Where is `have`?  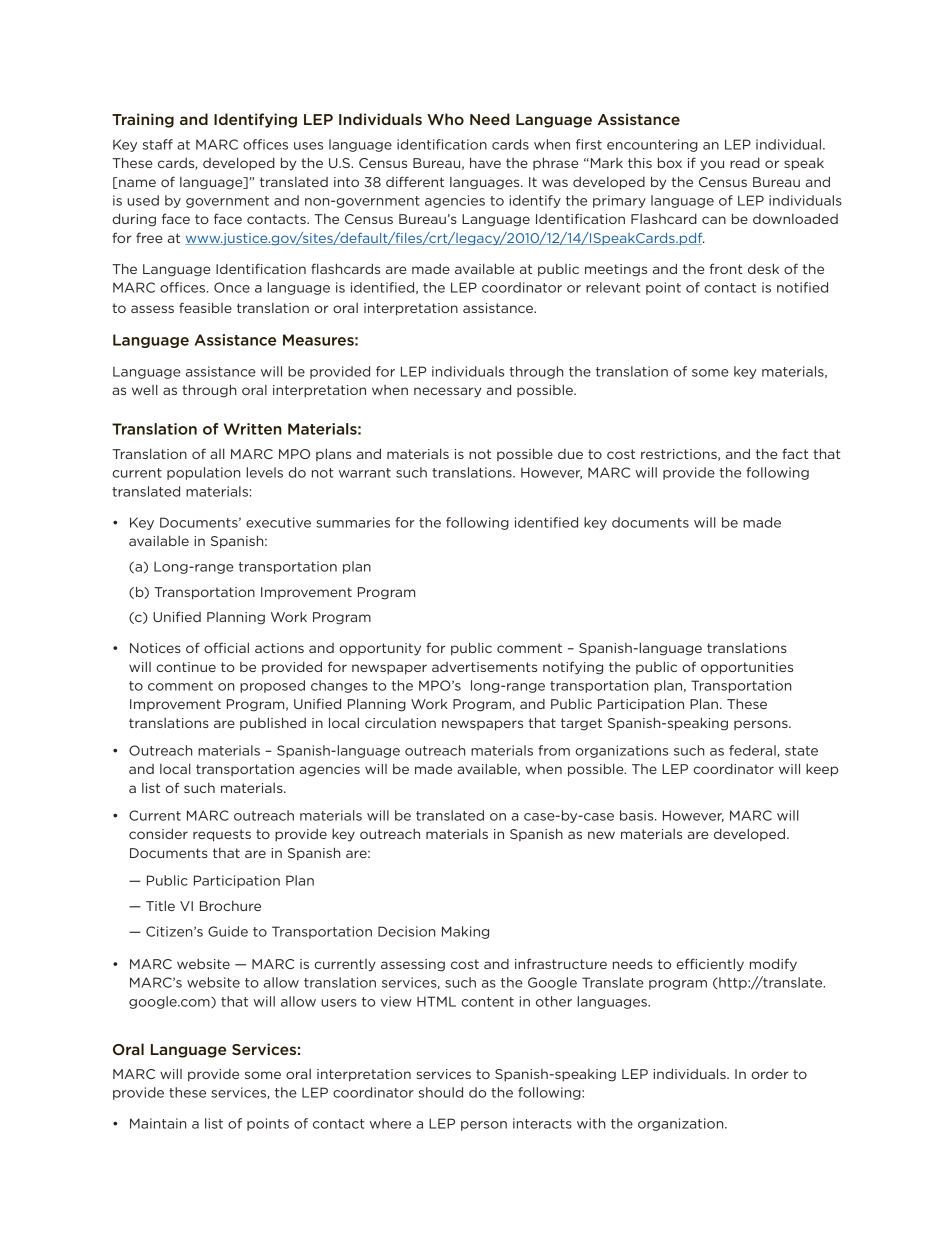 have is located at coordinates (485, 162).
